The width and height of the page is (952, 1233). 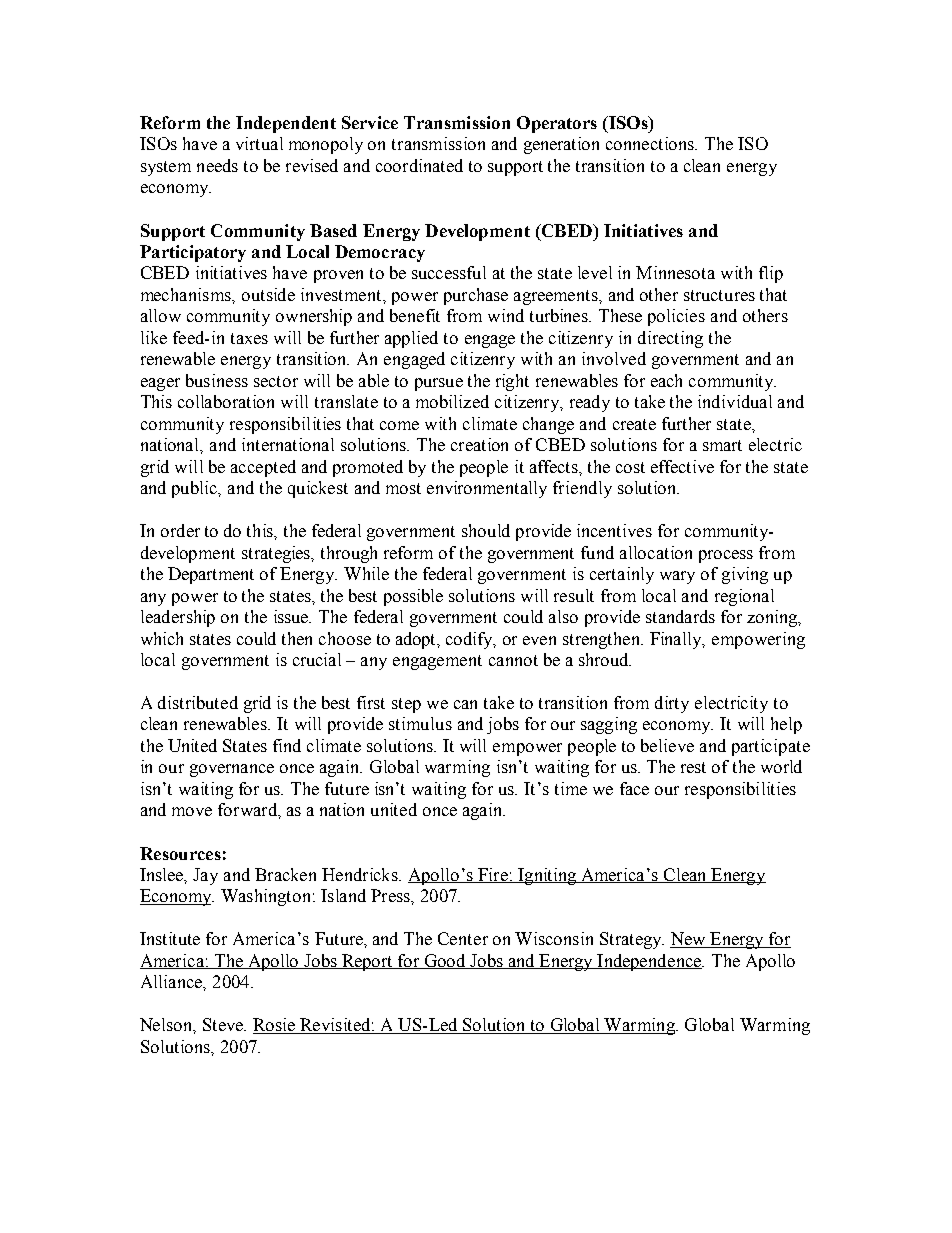 I want to click on Good, so click(x=446, y=961).
